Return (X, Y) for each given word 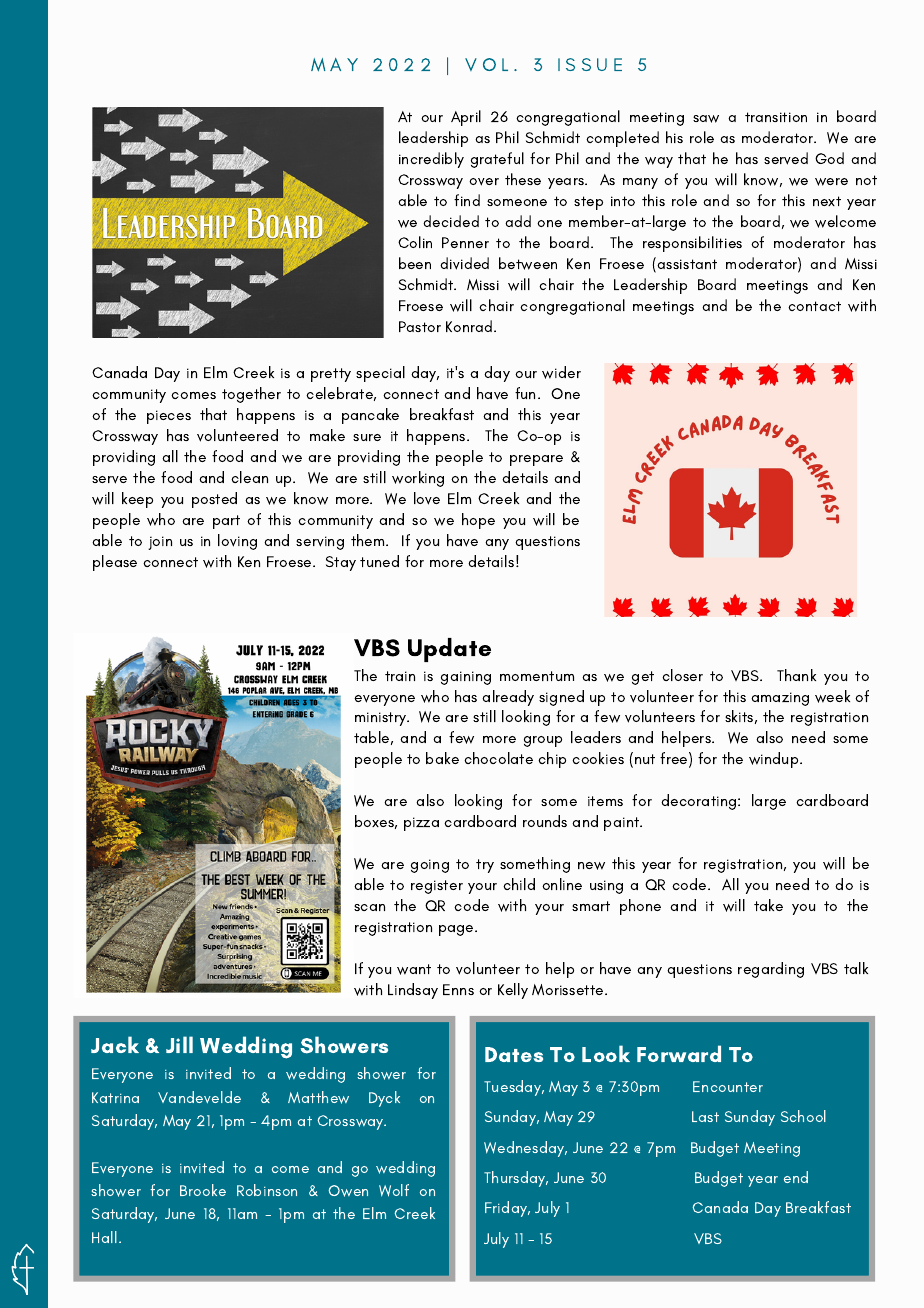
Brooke (203, 1190)
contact (814, 306)
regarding (771, 970)
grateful (497, 160)
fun (525, 393)
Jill (179, 1044)
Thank (796, 675)
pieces (169, 417)
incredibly (431, 160)
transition (776, 117)
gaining (466, 678)
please (115, 563)
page (457, 930)
